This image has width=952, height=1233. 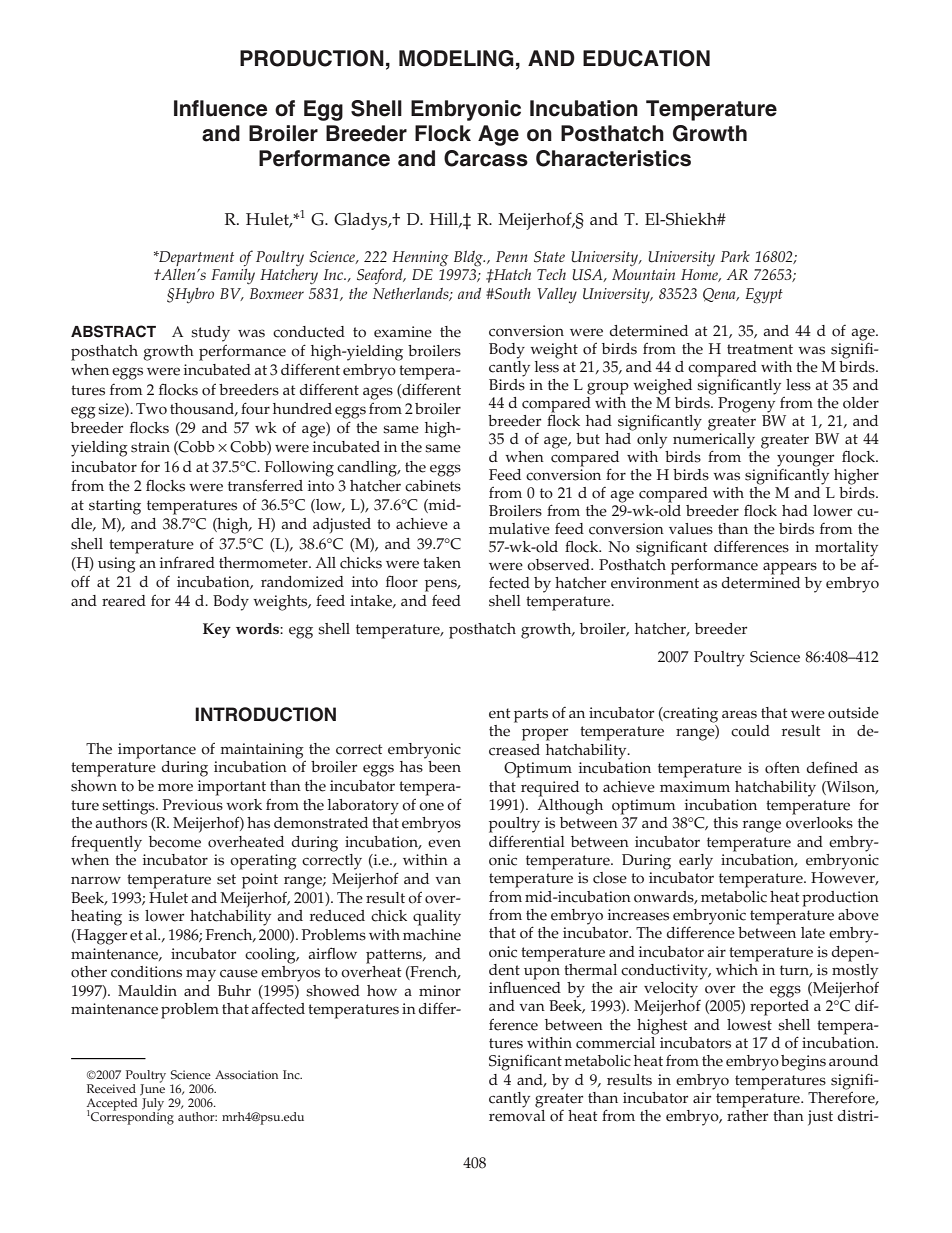 What do you see at coordinates (790, 568) in the image?
I see `appears` at bounding box center [790, 568].
